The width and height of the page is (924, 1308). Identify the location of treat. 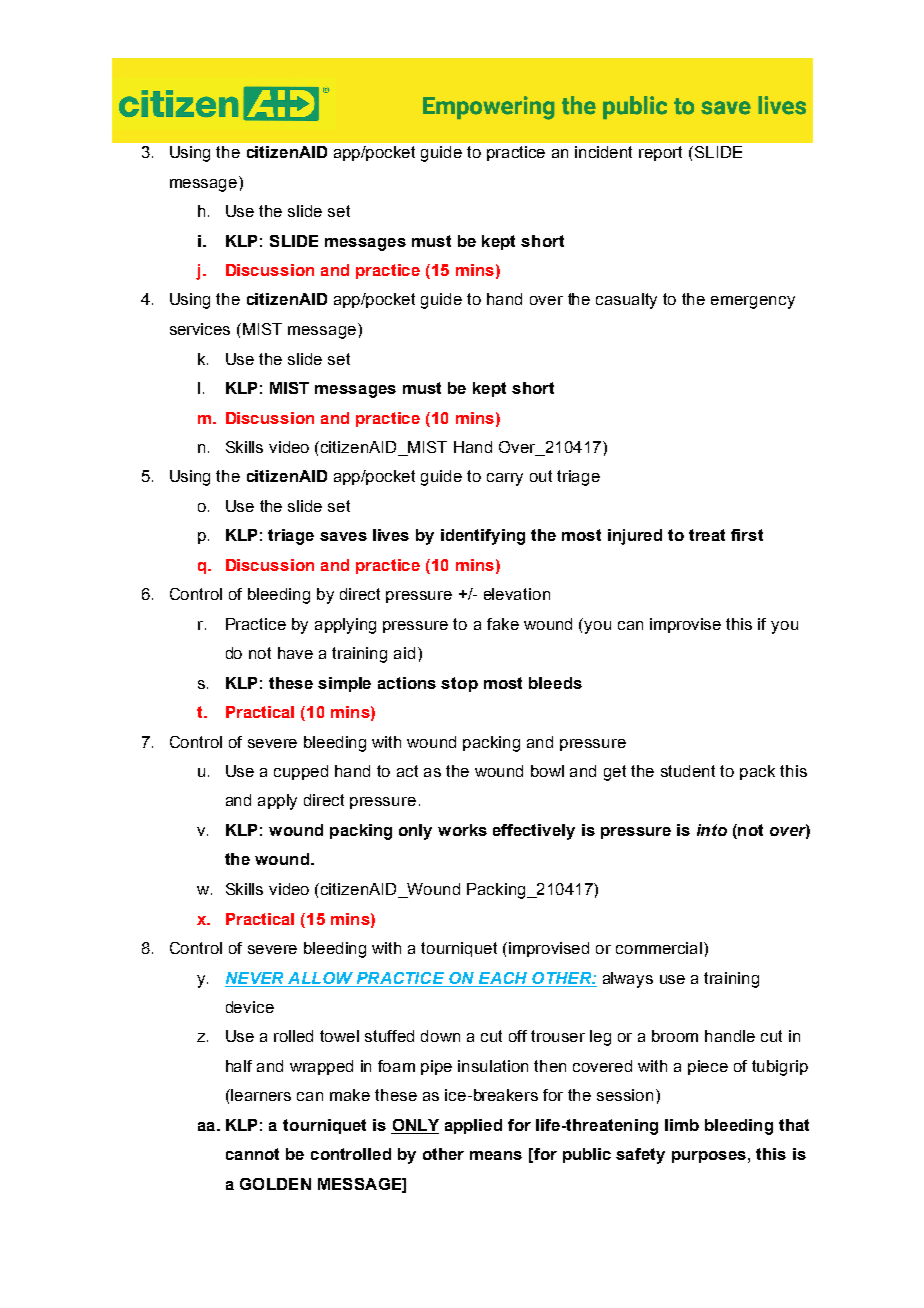
(707, 535).
